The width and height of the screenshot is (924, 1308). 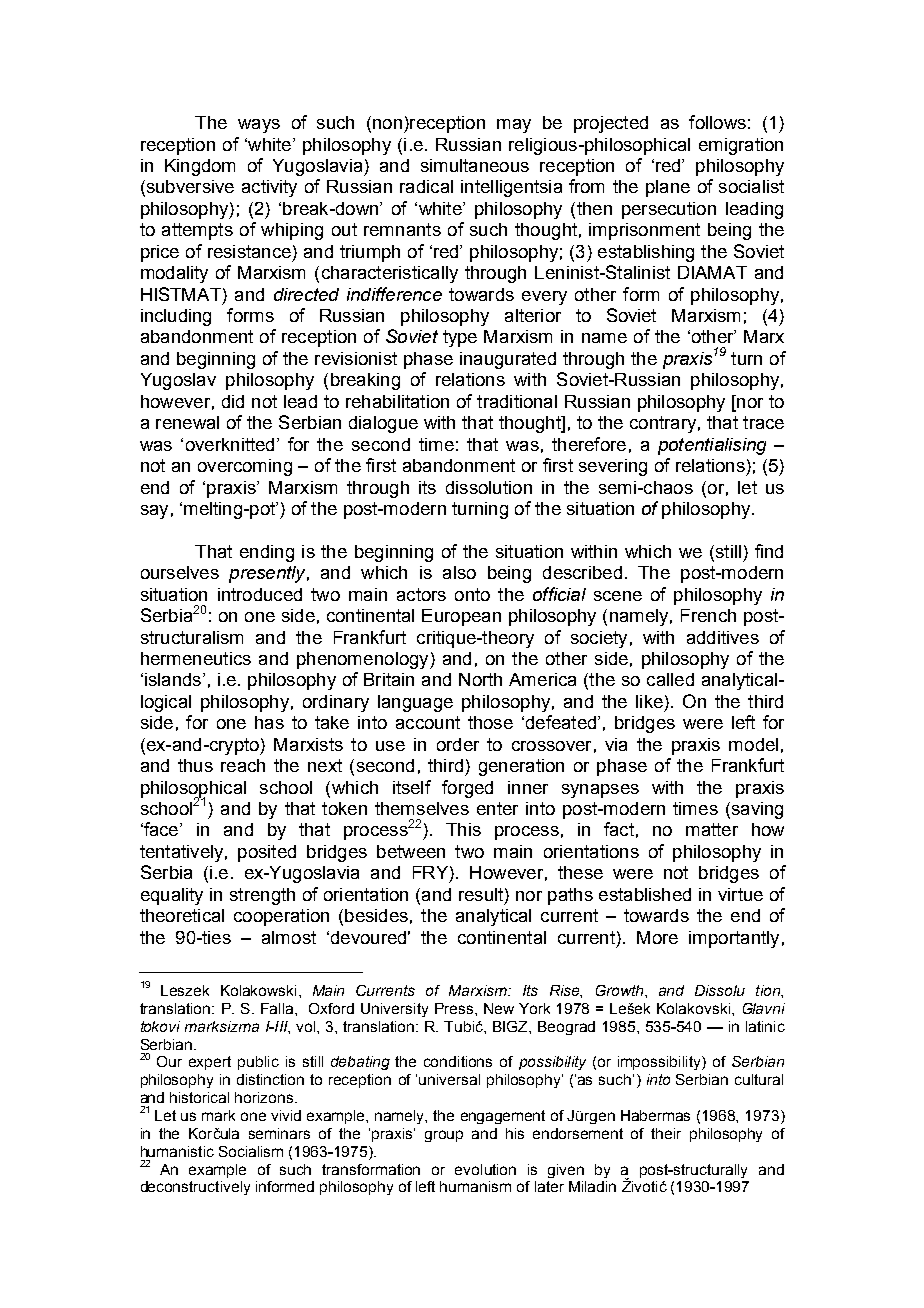 I want to click on Socialism, so click(x=251, y=1151).
